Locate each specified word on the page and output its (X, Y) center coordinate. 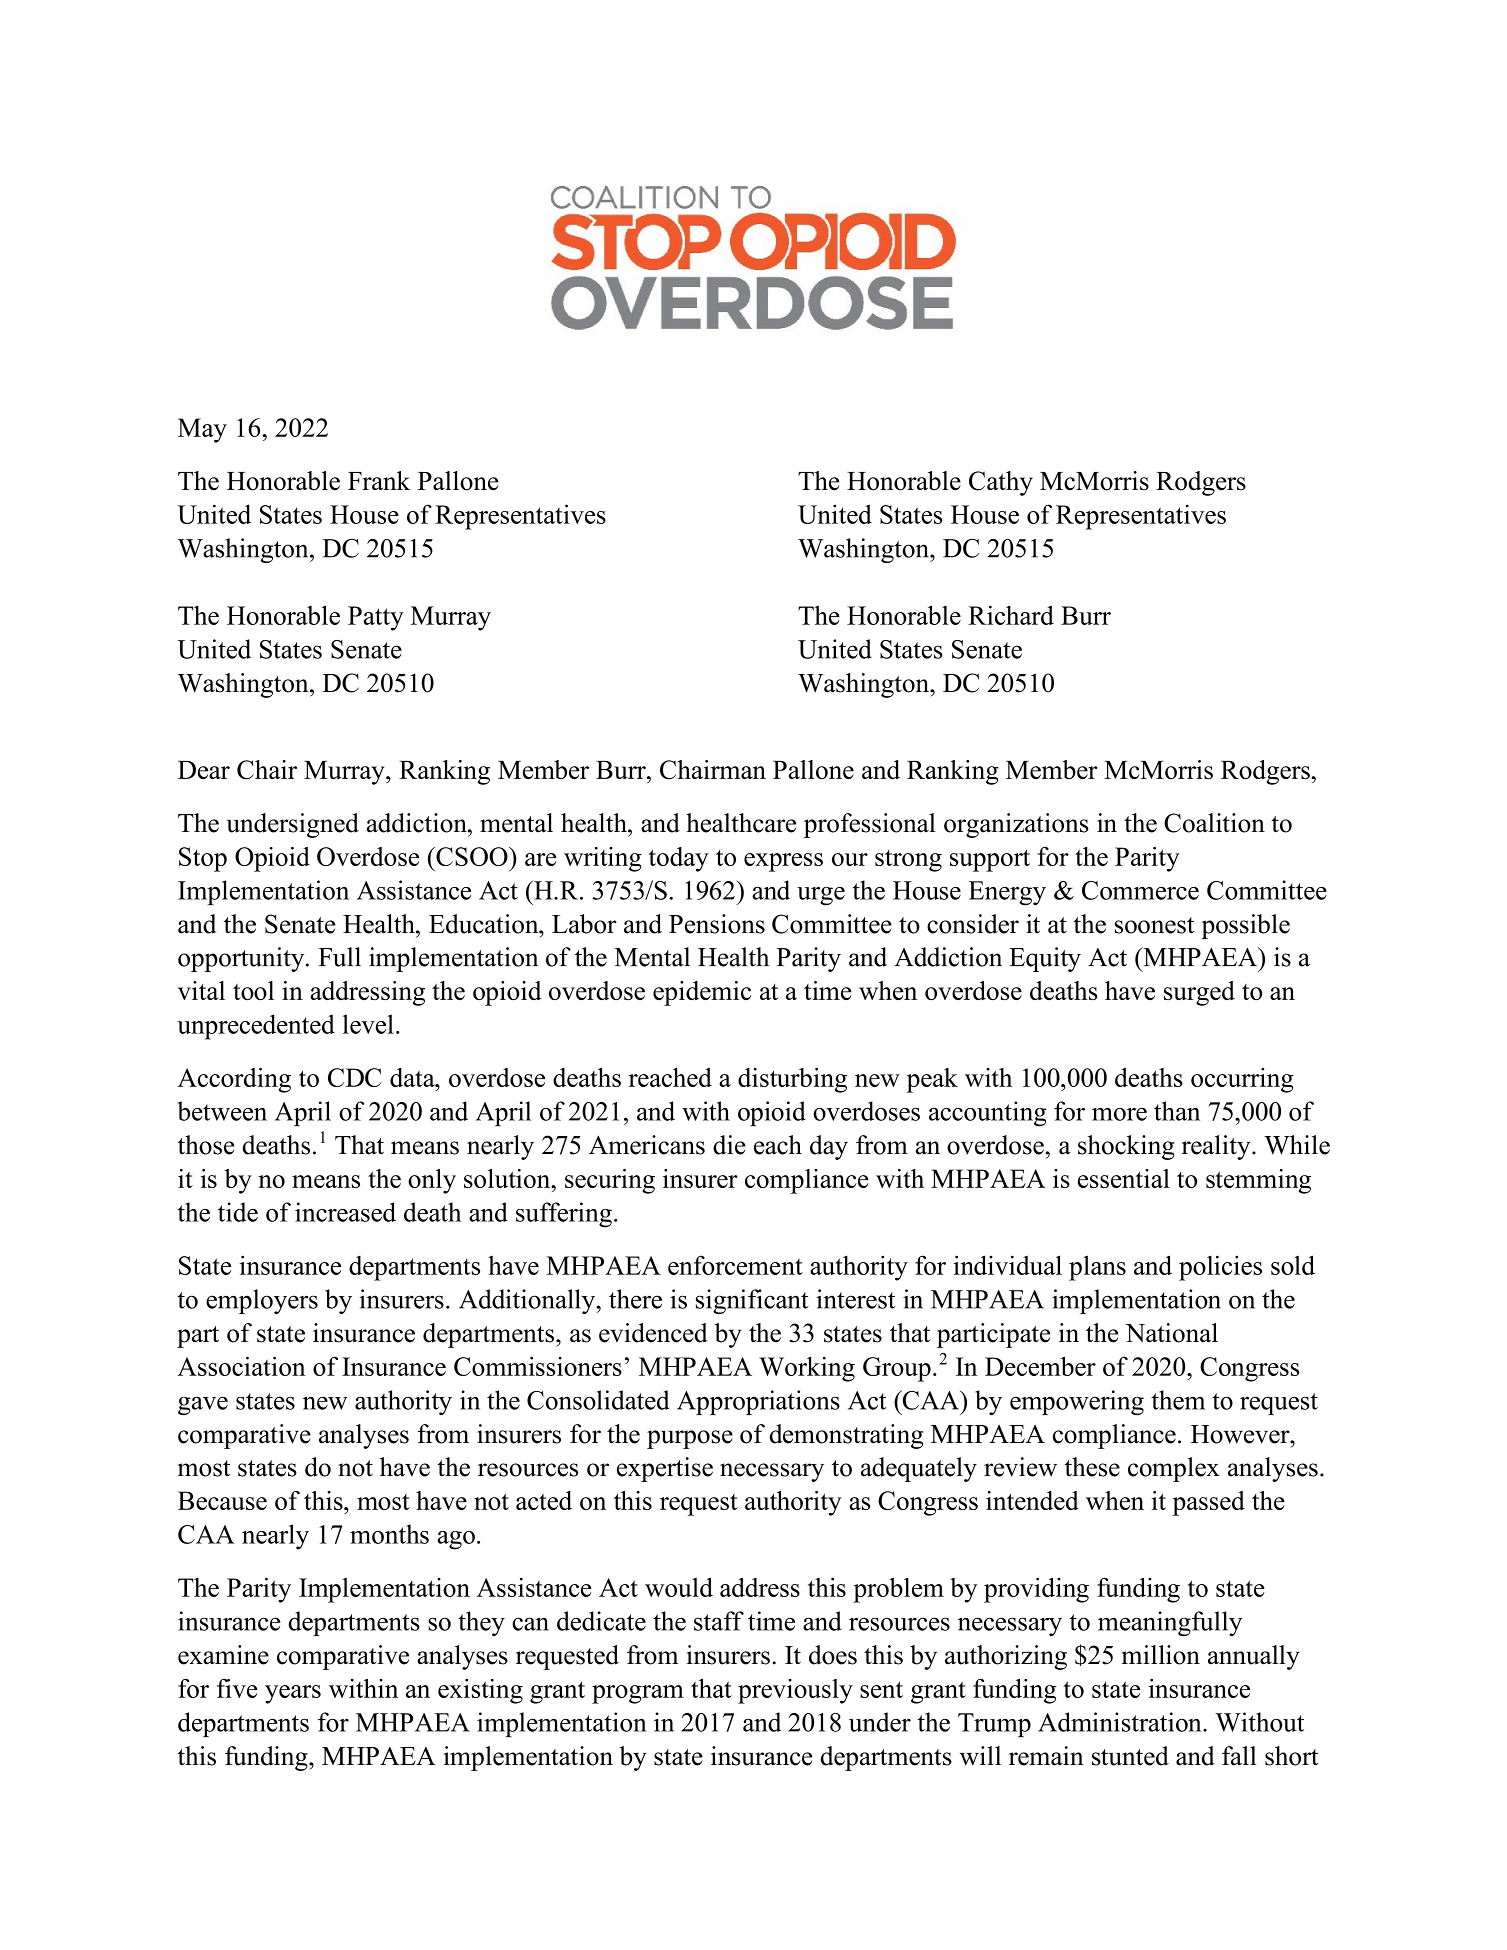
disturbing (792, 1080)
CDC (354, 1077)
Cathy (1001, 483)
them (1178, 1400)
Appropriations (758, 1402)
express (783, 862)
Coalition (1214, 823)
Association (241, 1366)
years (293, 1694)
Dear (204, 770)
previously (795, 1691)
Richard (1011, 615)
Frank (379, 480)
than (1177, 1111)
